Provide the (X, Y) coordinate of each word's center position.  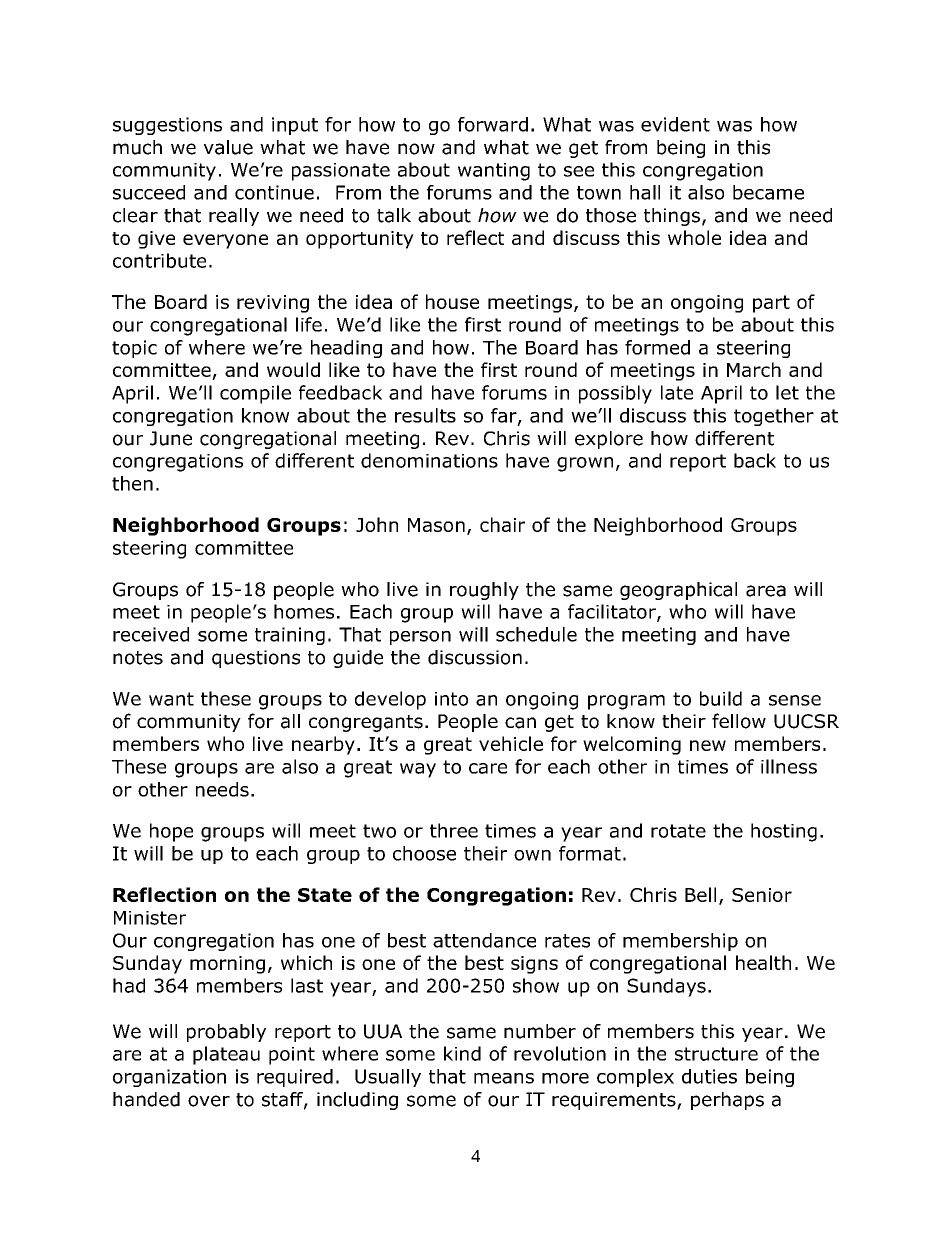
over (209, 1101)
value (228, 147)
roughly (484, 591)
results (425, 415)
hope (171, 832)
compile (255, 394)
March (754, 369)
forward (493, 124)
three (454, 830)
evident (675, 124)
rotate (678, 831)
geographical (678, 591)
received (151, 634)
